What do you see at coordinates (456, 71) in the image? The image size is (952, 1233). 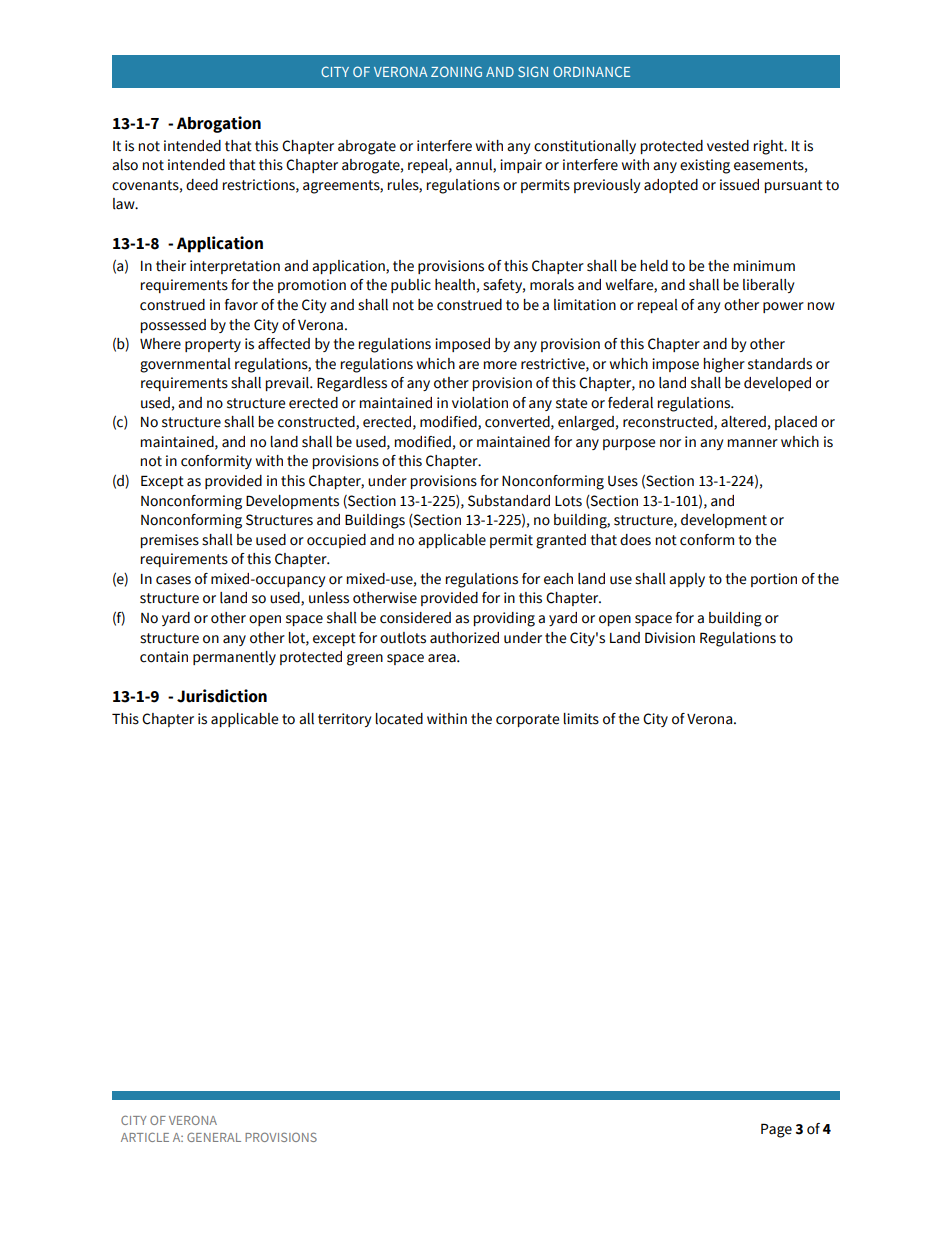 I see `ZONING` at bounding box center [456, 71].
